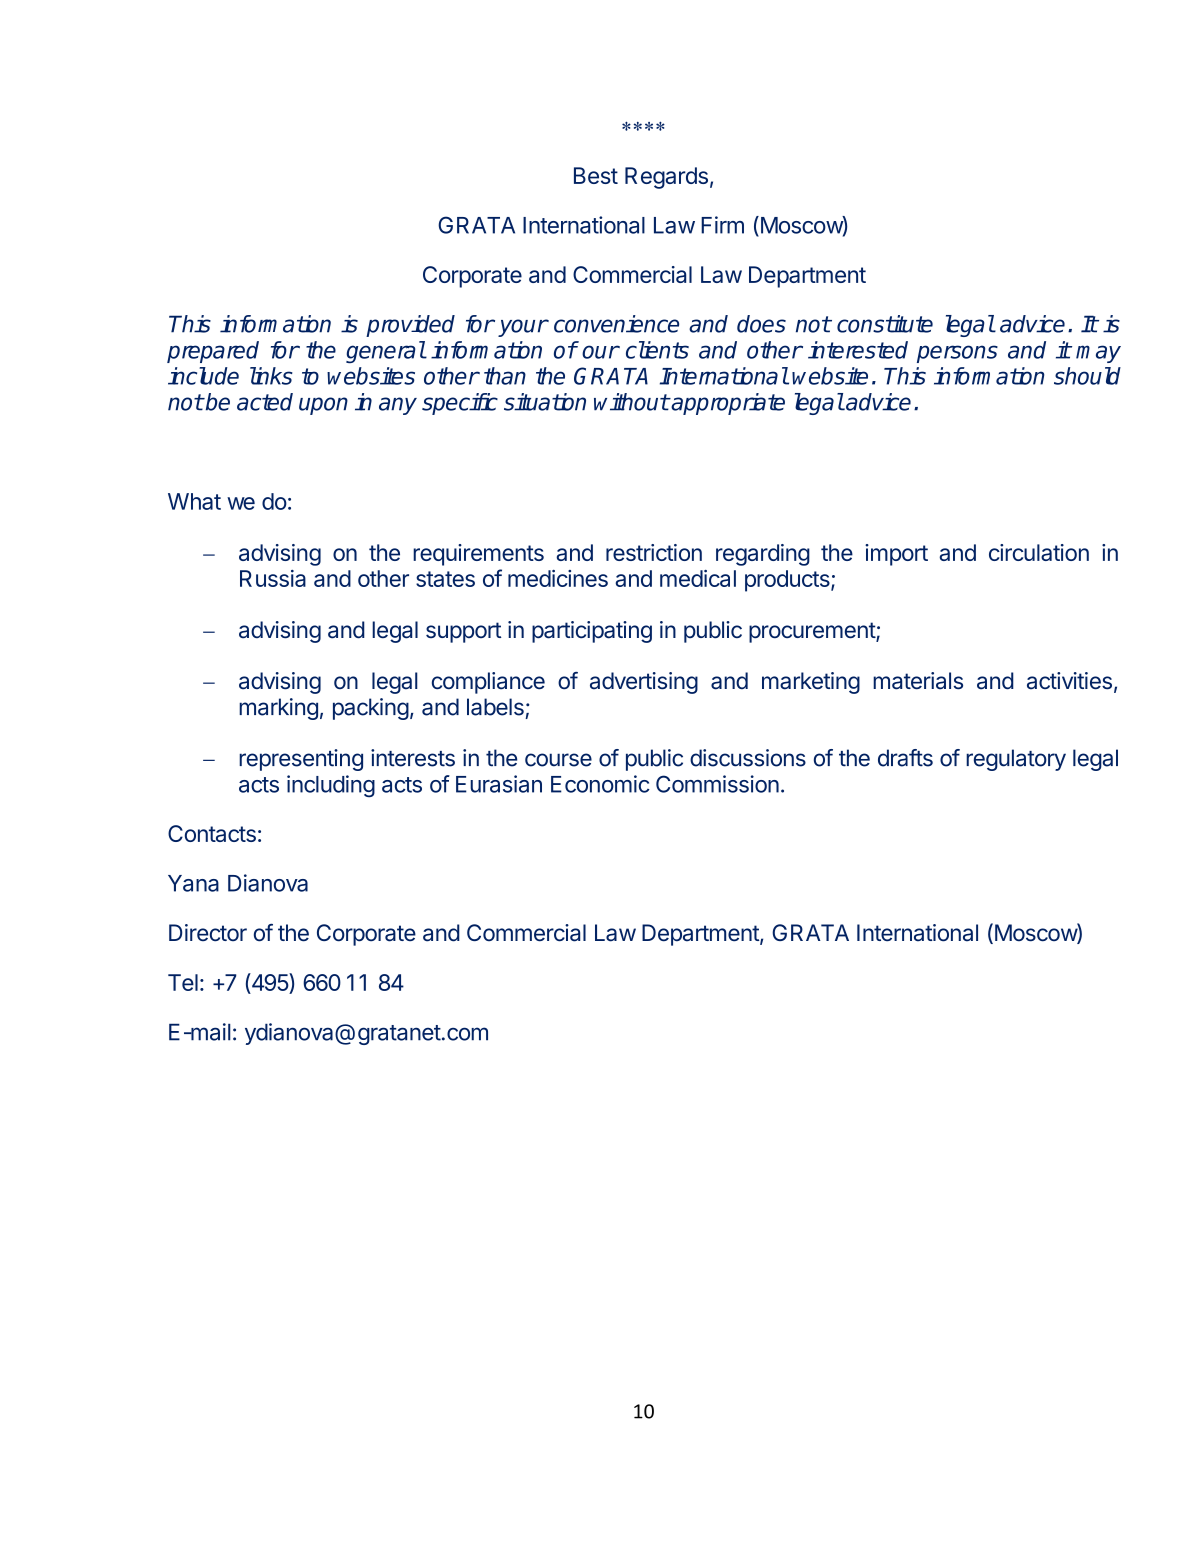 This screenshot has width=1203, height=1557. What do you see at coordinates (208, 933) in the screenshot?
I see `Director` at bounding box center [208, 933].
